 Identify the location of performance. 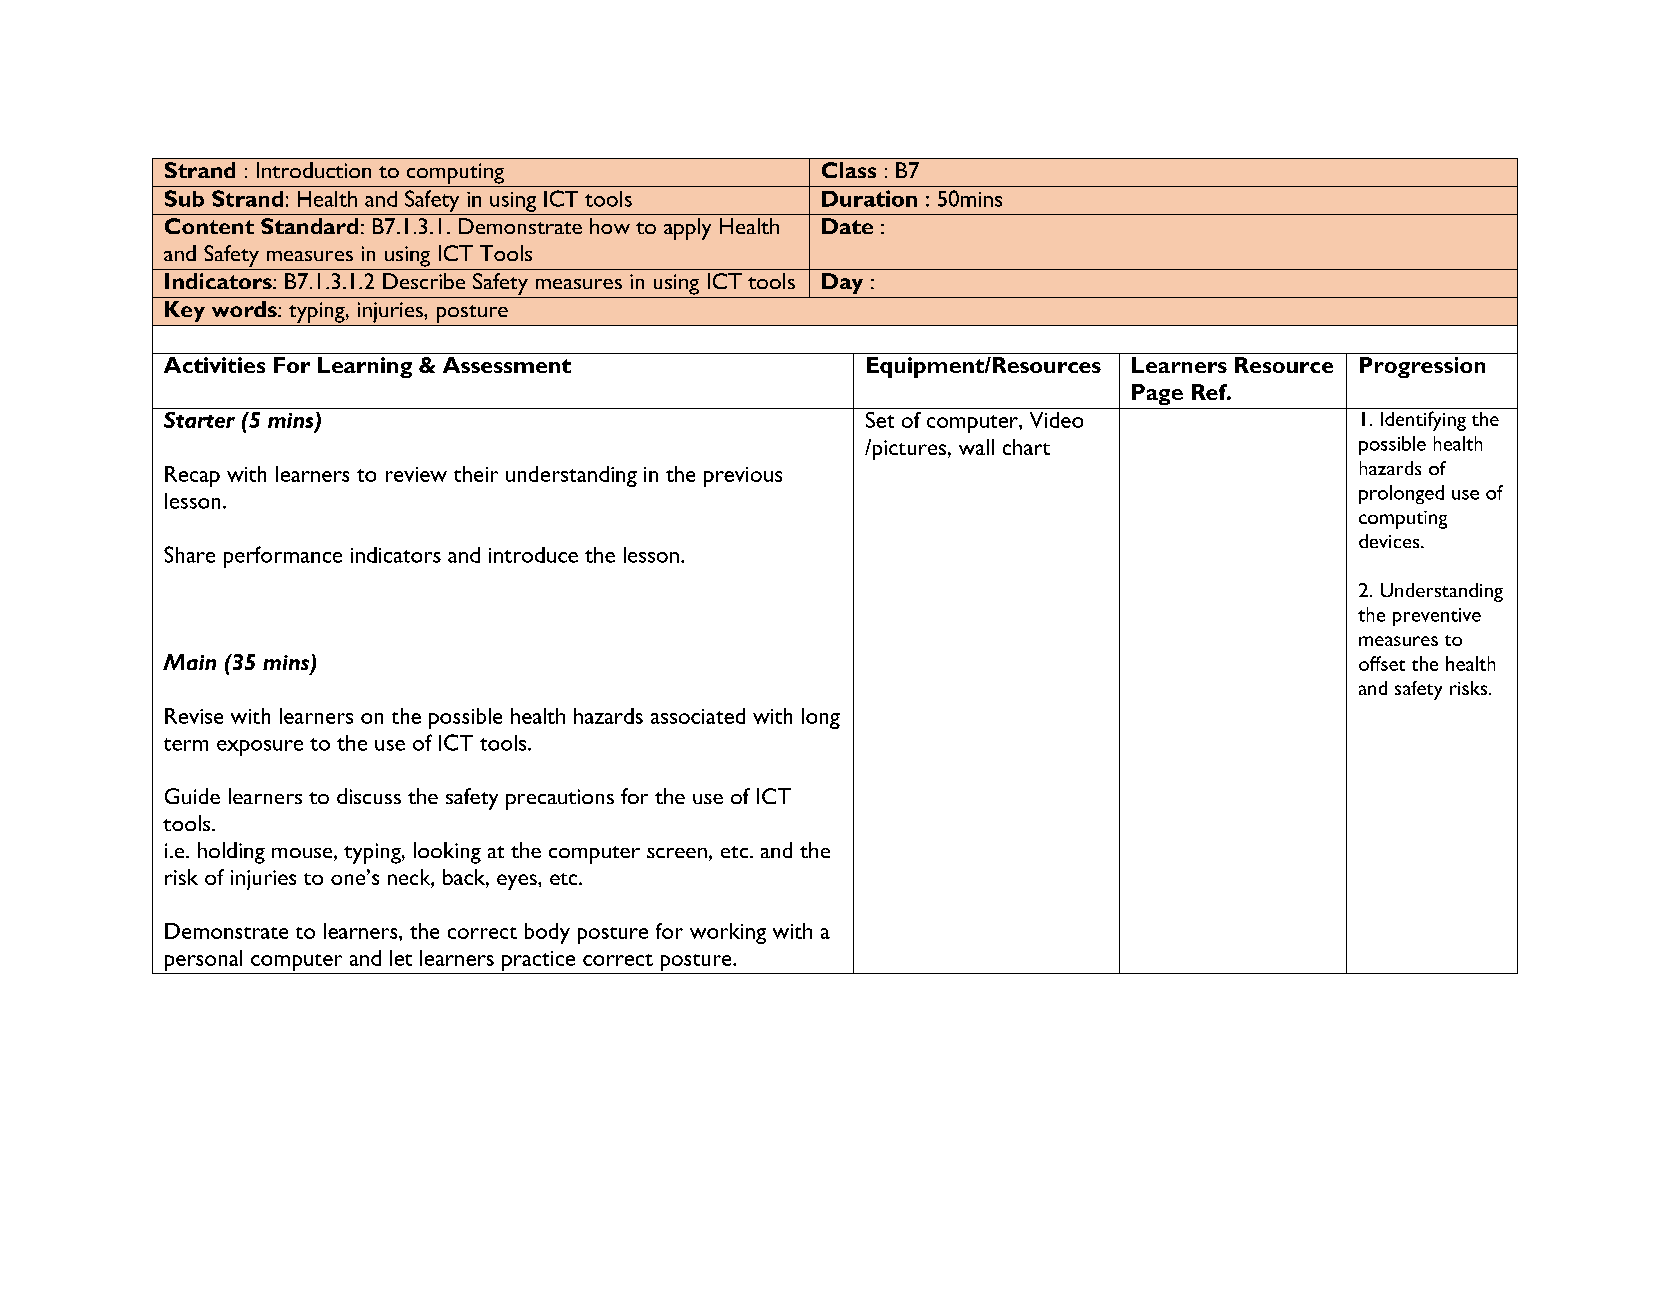
(283, 557).
